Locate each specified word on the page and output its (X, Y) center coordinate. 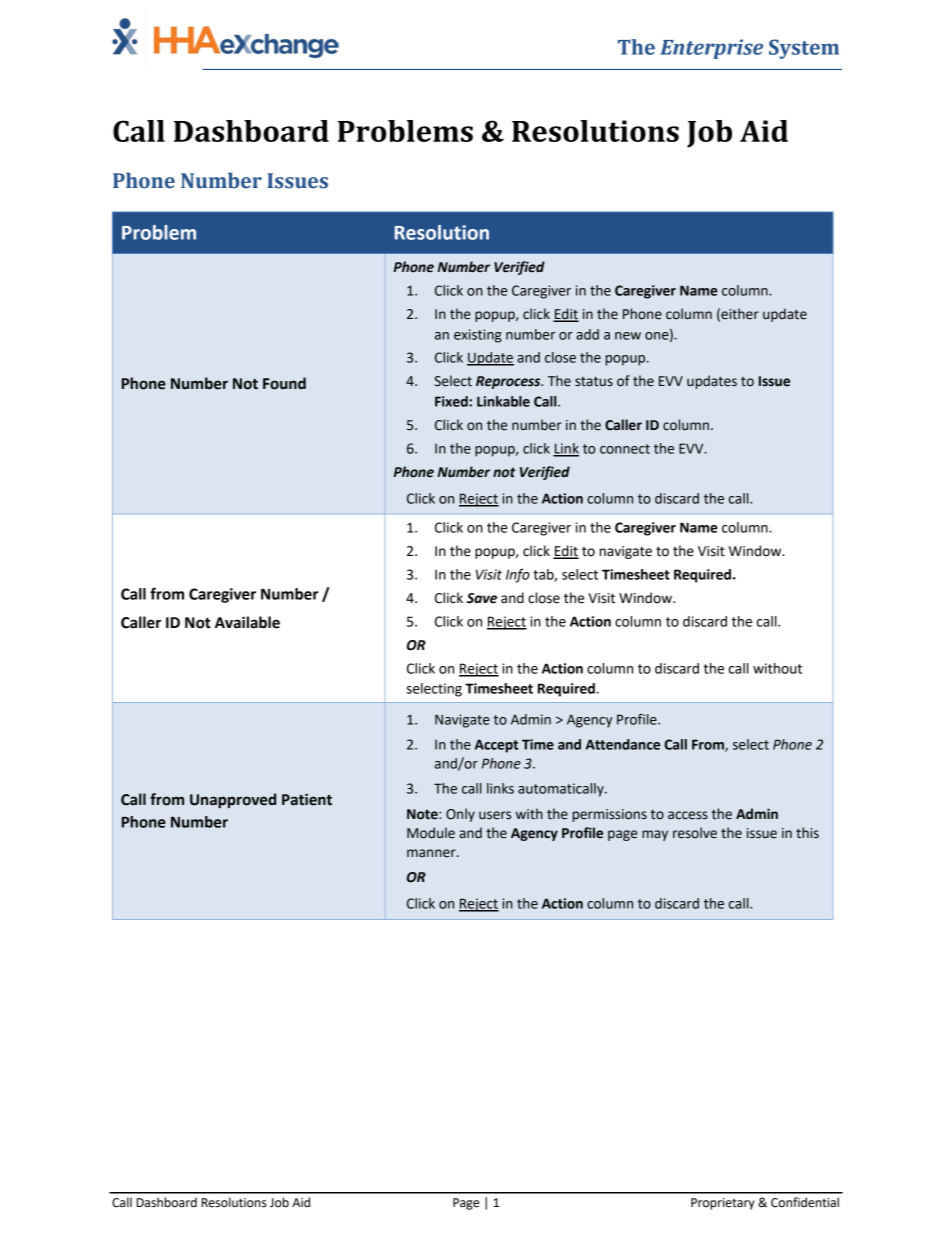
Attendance (623, 744)
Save (482, 598)
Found (284, 383)
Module (431, 833)
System (804, 49)
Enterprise (711, 49)
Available (247, 622)
